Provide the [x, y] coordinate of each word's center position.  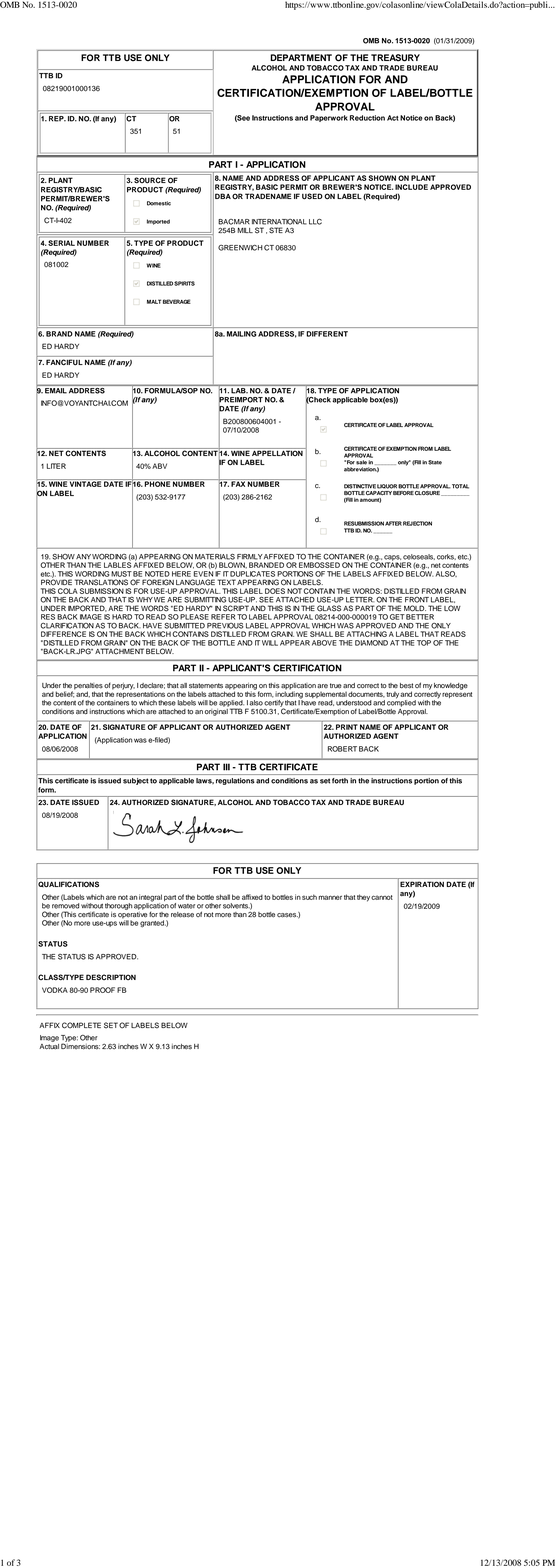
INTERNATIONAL [279, 222]
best [406, 686]
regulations [235, 781]
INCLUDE [411, 187]
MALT [154, 301]
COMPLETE [81, 1025]
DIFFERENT [327, 334]
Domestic [159, 203]
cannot [382, 897]
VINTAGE [85, 483]
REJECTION [417, 523]
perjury [123, 686]
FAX [238, 483]
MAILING [241, 334]
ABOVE [324, 643]
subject [135, 781]
